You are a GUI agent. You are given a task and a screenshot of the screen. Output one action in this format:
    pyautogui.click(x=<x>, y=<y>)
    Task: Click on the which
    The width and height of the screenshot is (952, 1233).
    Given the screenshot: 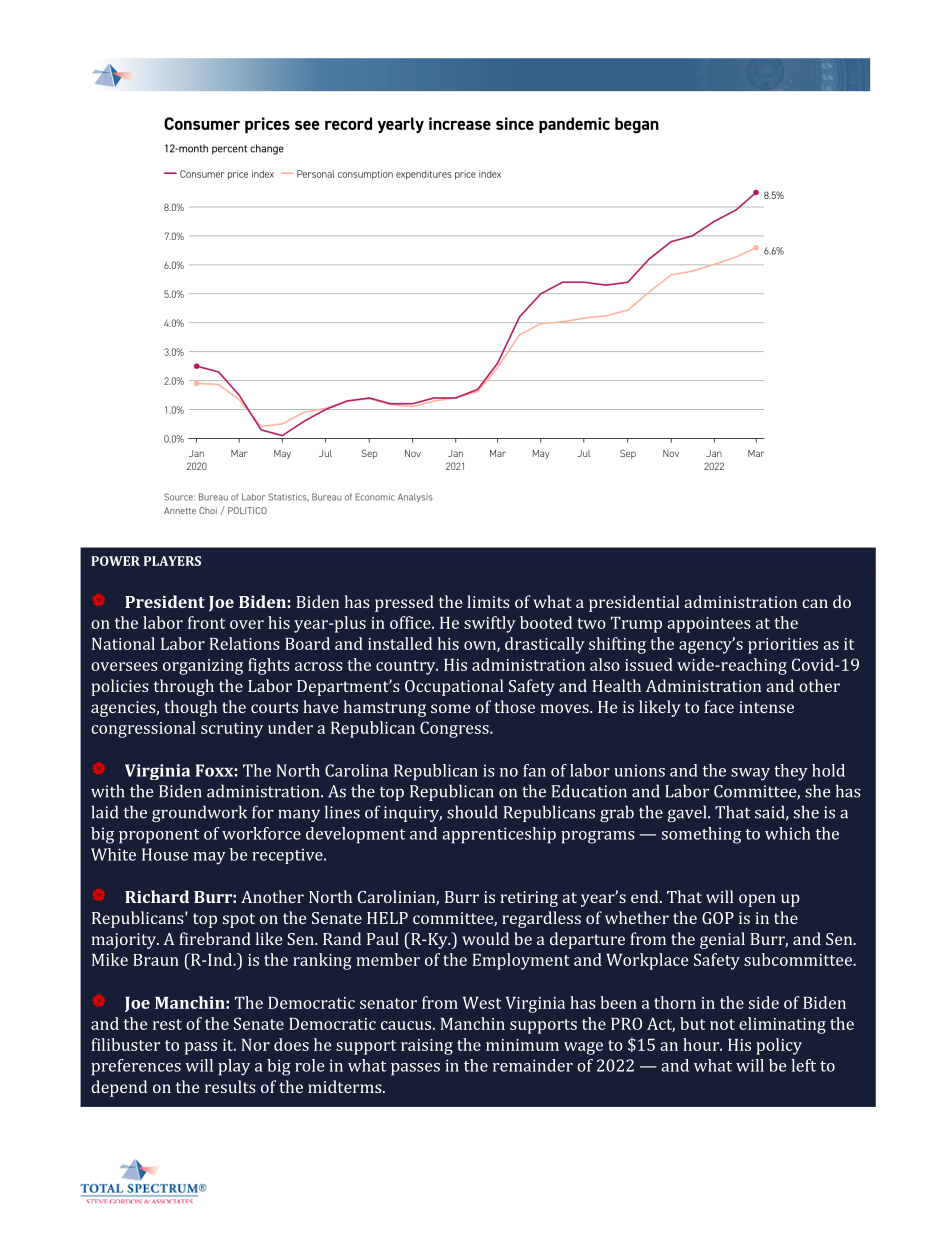 What is the action you would take?
    pyautogui.click(x=788, y=833)
